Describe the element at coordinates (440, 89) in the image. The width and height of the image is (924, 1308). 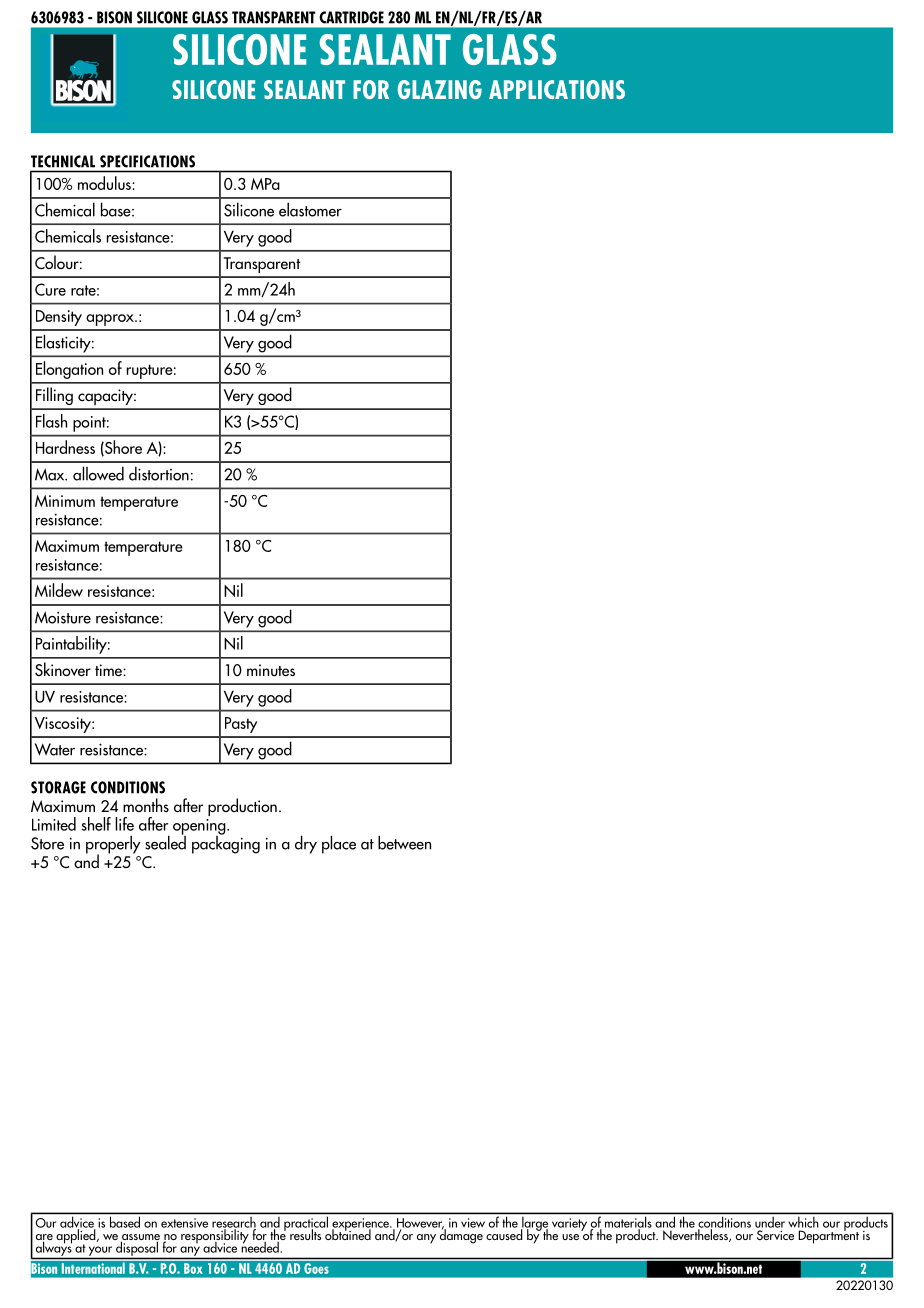
I see `GLAZING` at that location.
